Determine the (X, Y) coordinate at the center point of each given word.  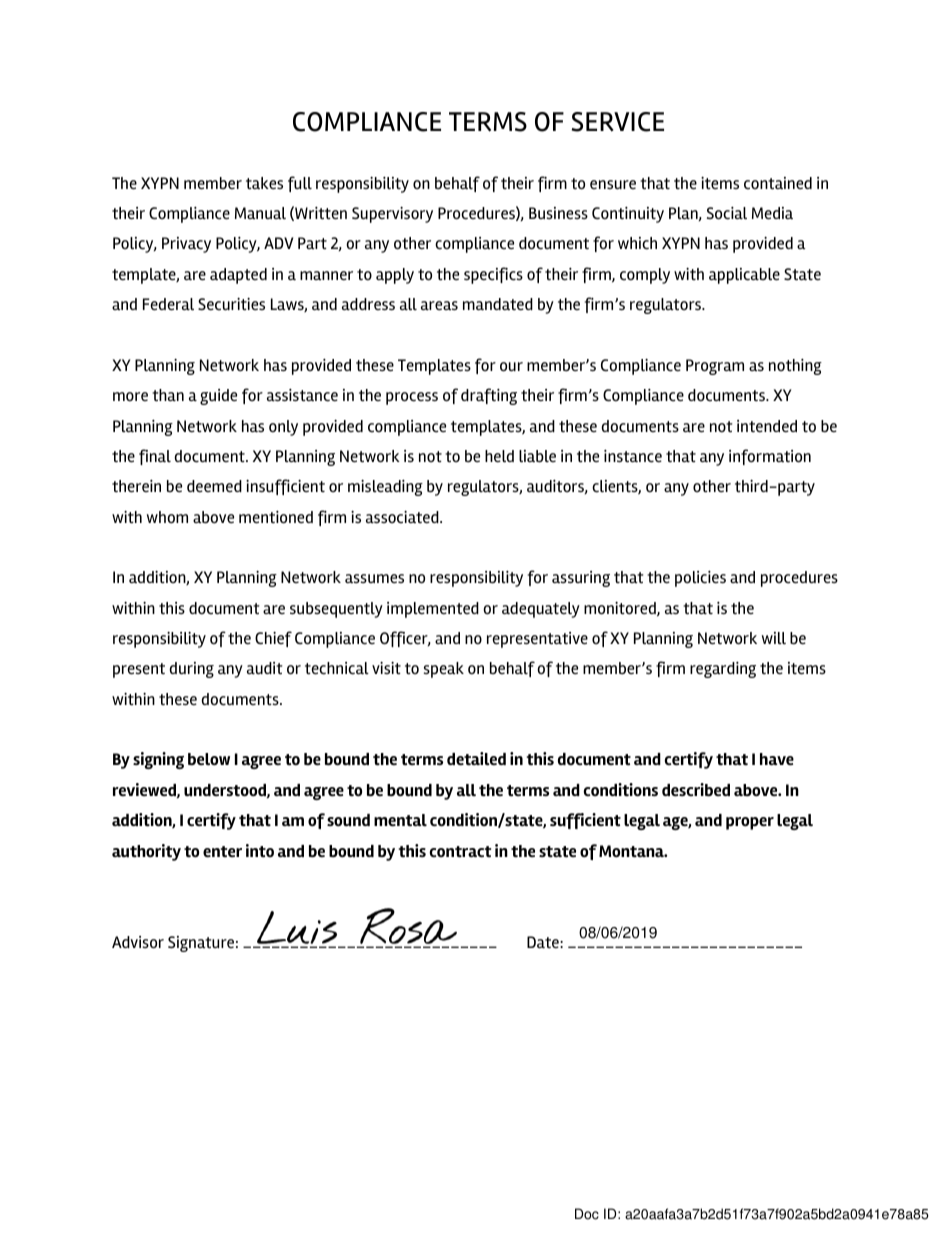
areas (439, 305)
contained (778, 183)
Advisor (138, 942)
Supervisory (392, 215)
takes (264, 183)
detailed (476, 759)
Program (715, 367)
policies (700, 579)
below (209, 759)
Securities (231, 304)
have (777, 759)
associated (403, 517)
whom (167, 517)
